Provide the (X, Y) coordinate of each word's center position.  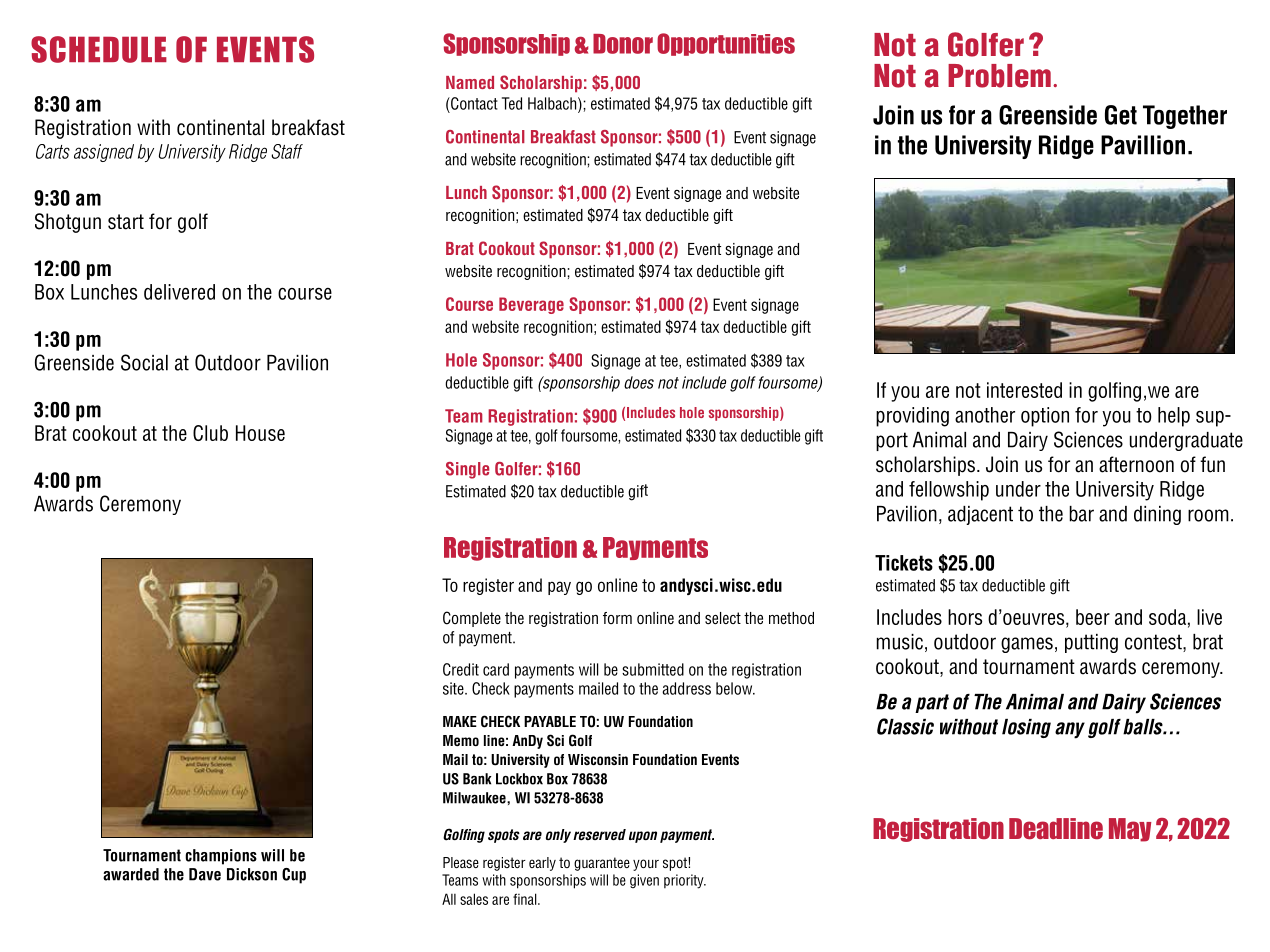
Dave (205, 874)
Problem (999, 76)
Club (210, 433)
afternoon (1136, 464)
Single (468, 470)
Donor (623, 44)
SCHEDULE (99, 49)
